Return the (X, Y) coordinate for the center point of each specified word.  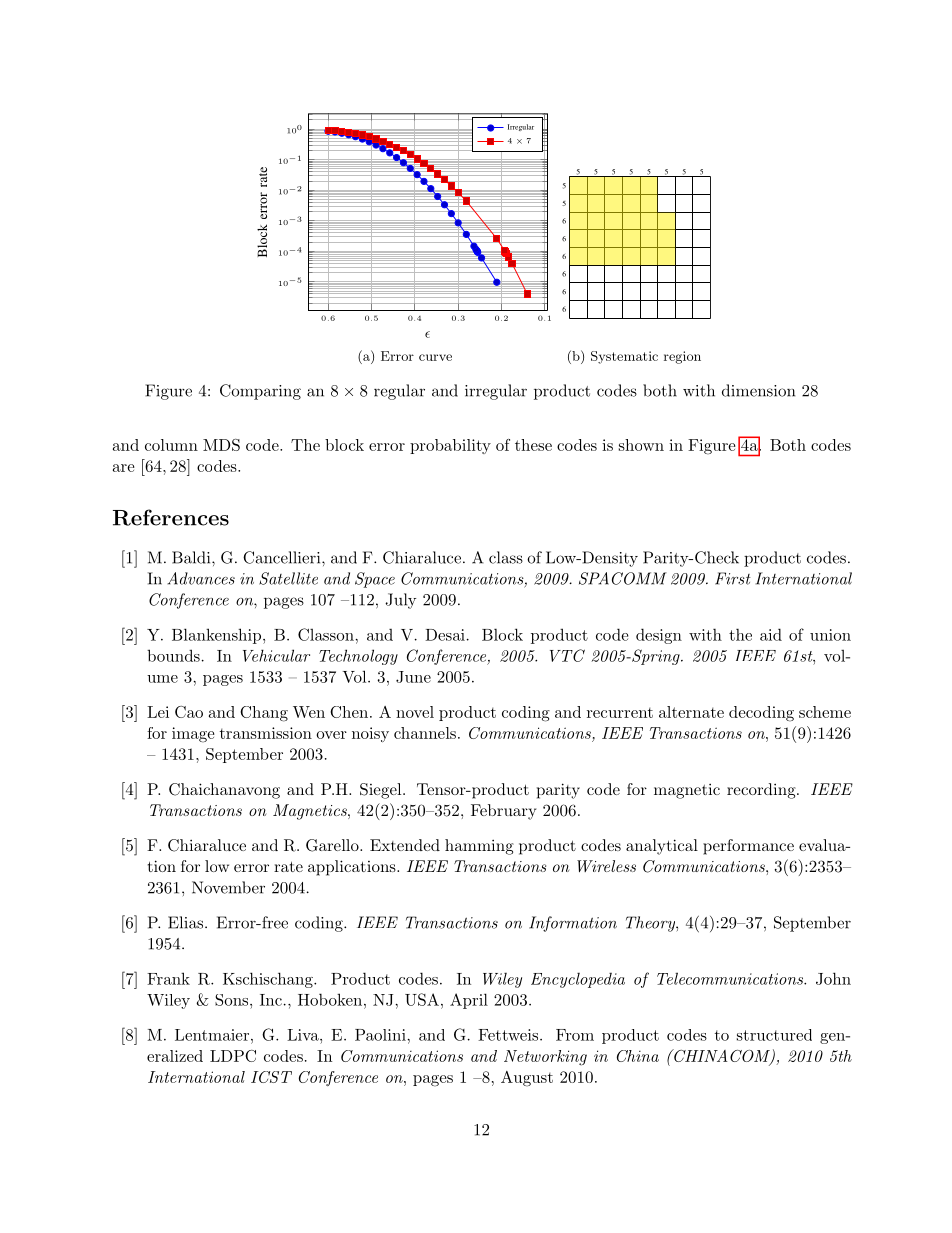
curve (435, 357)
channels (425, 733)
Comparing (260, 392)
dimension (758, 390)
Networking (545, 1058)
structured (774, 1035)
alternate (691, 712)
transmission (266, 733)
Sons (233, 1000)
